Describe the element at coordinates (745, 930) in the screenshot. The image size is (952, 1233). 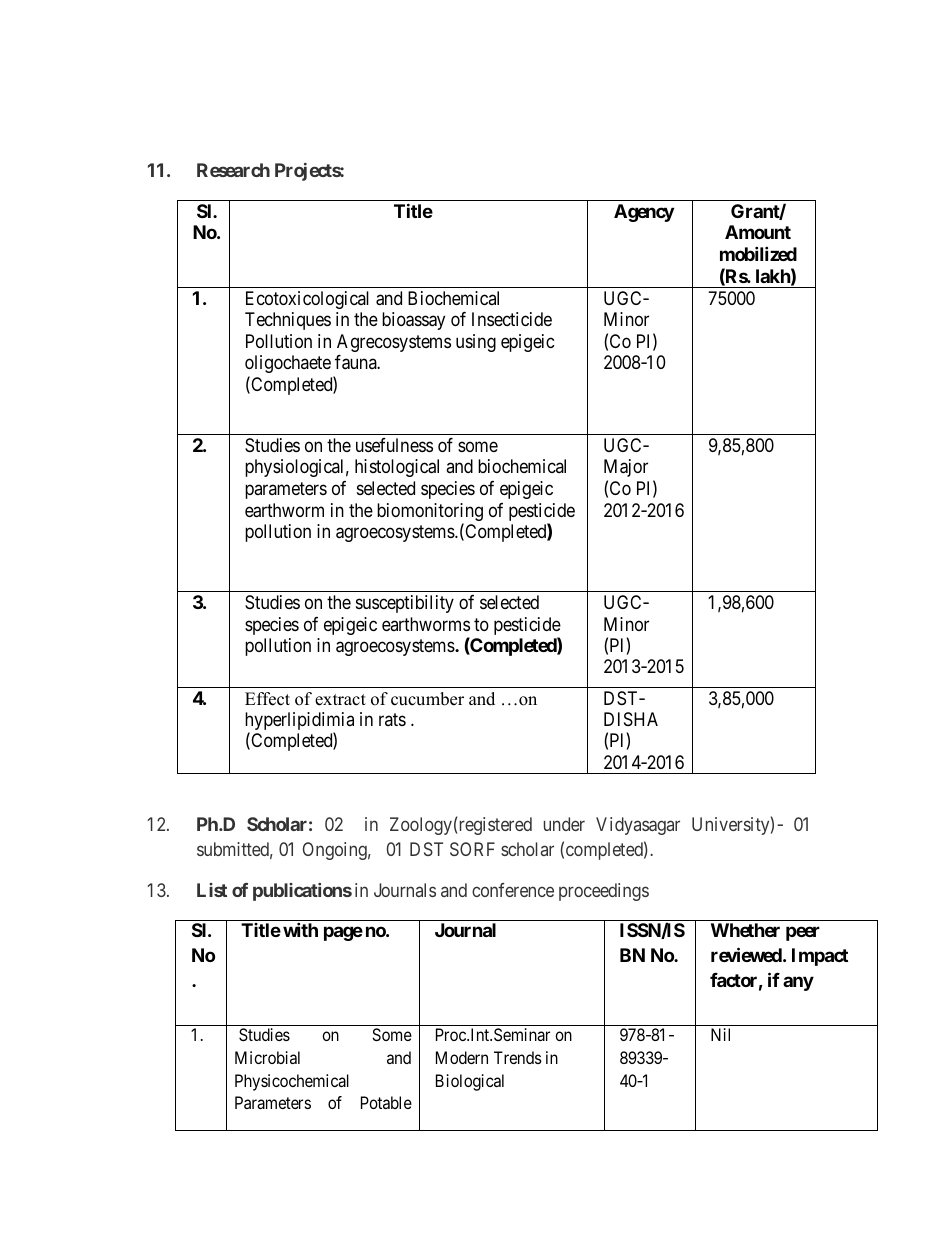
I see `Whether` at that location.
